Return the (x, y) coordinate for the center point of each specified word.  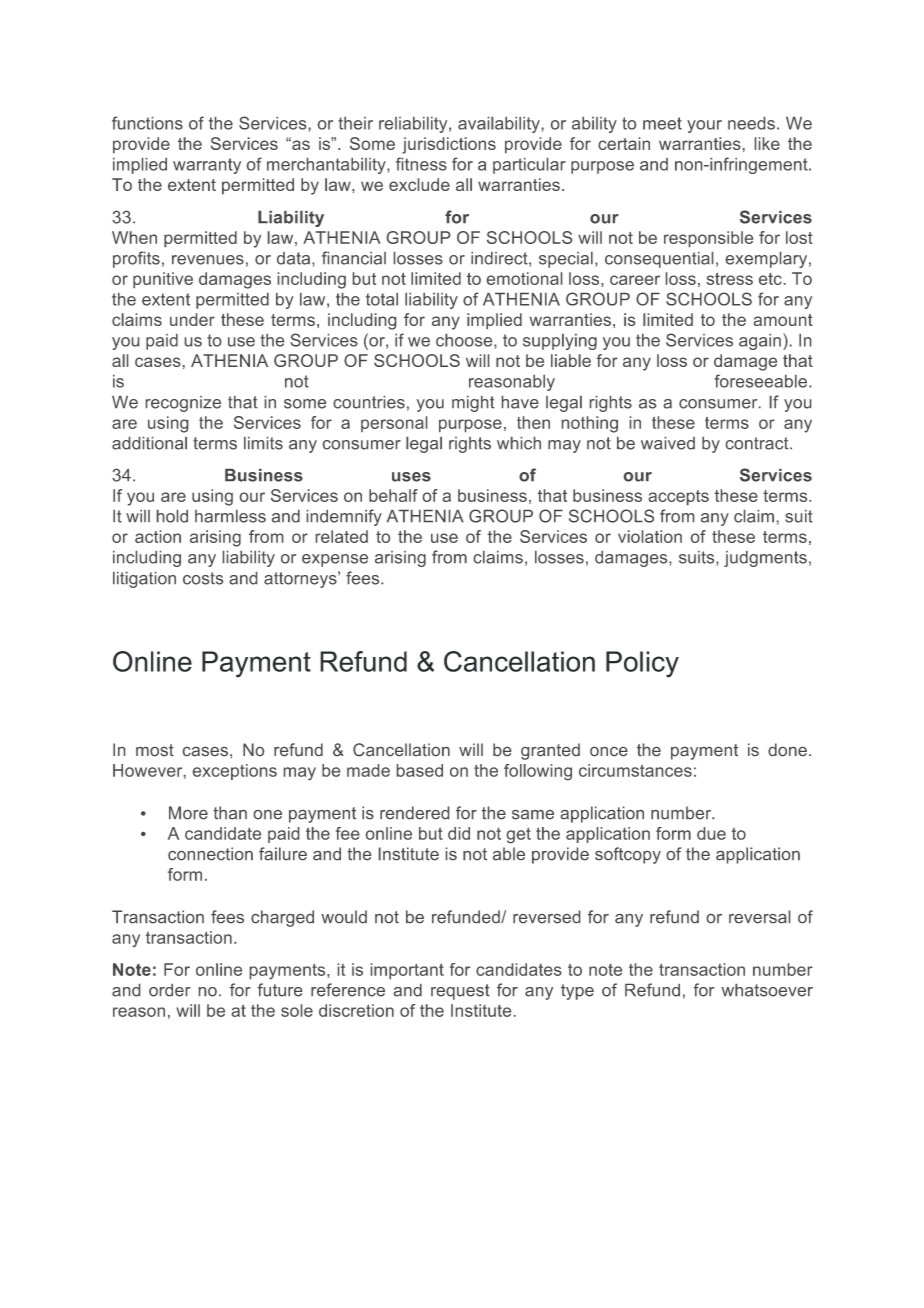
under (192, 319)
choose (465, 340)
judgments (765, 559)
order (170, 990)
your (704, 126)
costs (203, 578)
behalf (393, 495)
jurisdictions (449, 145)
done (787, 749)
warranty (207, 166)
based (420, 770)
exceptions (235, 772)
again (760, 342)
